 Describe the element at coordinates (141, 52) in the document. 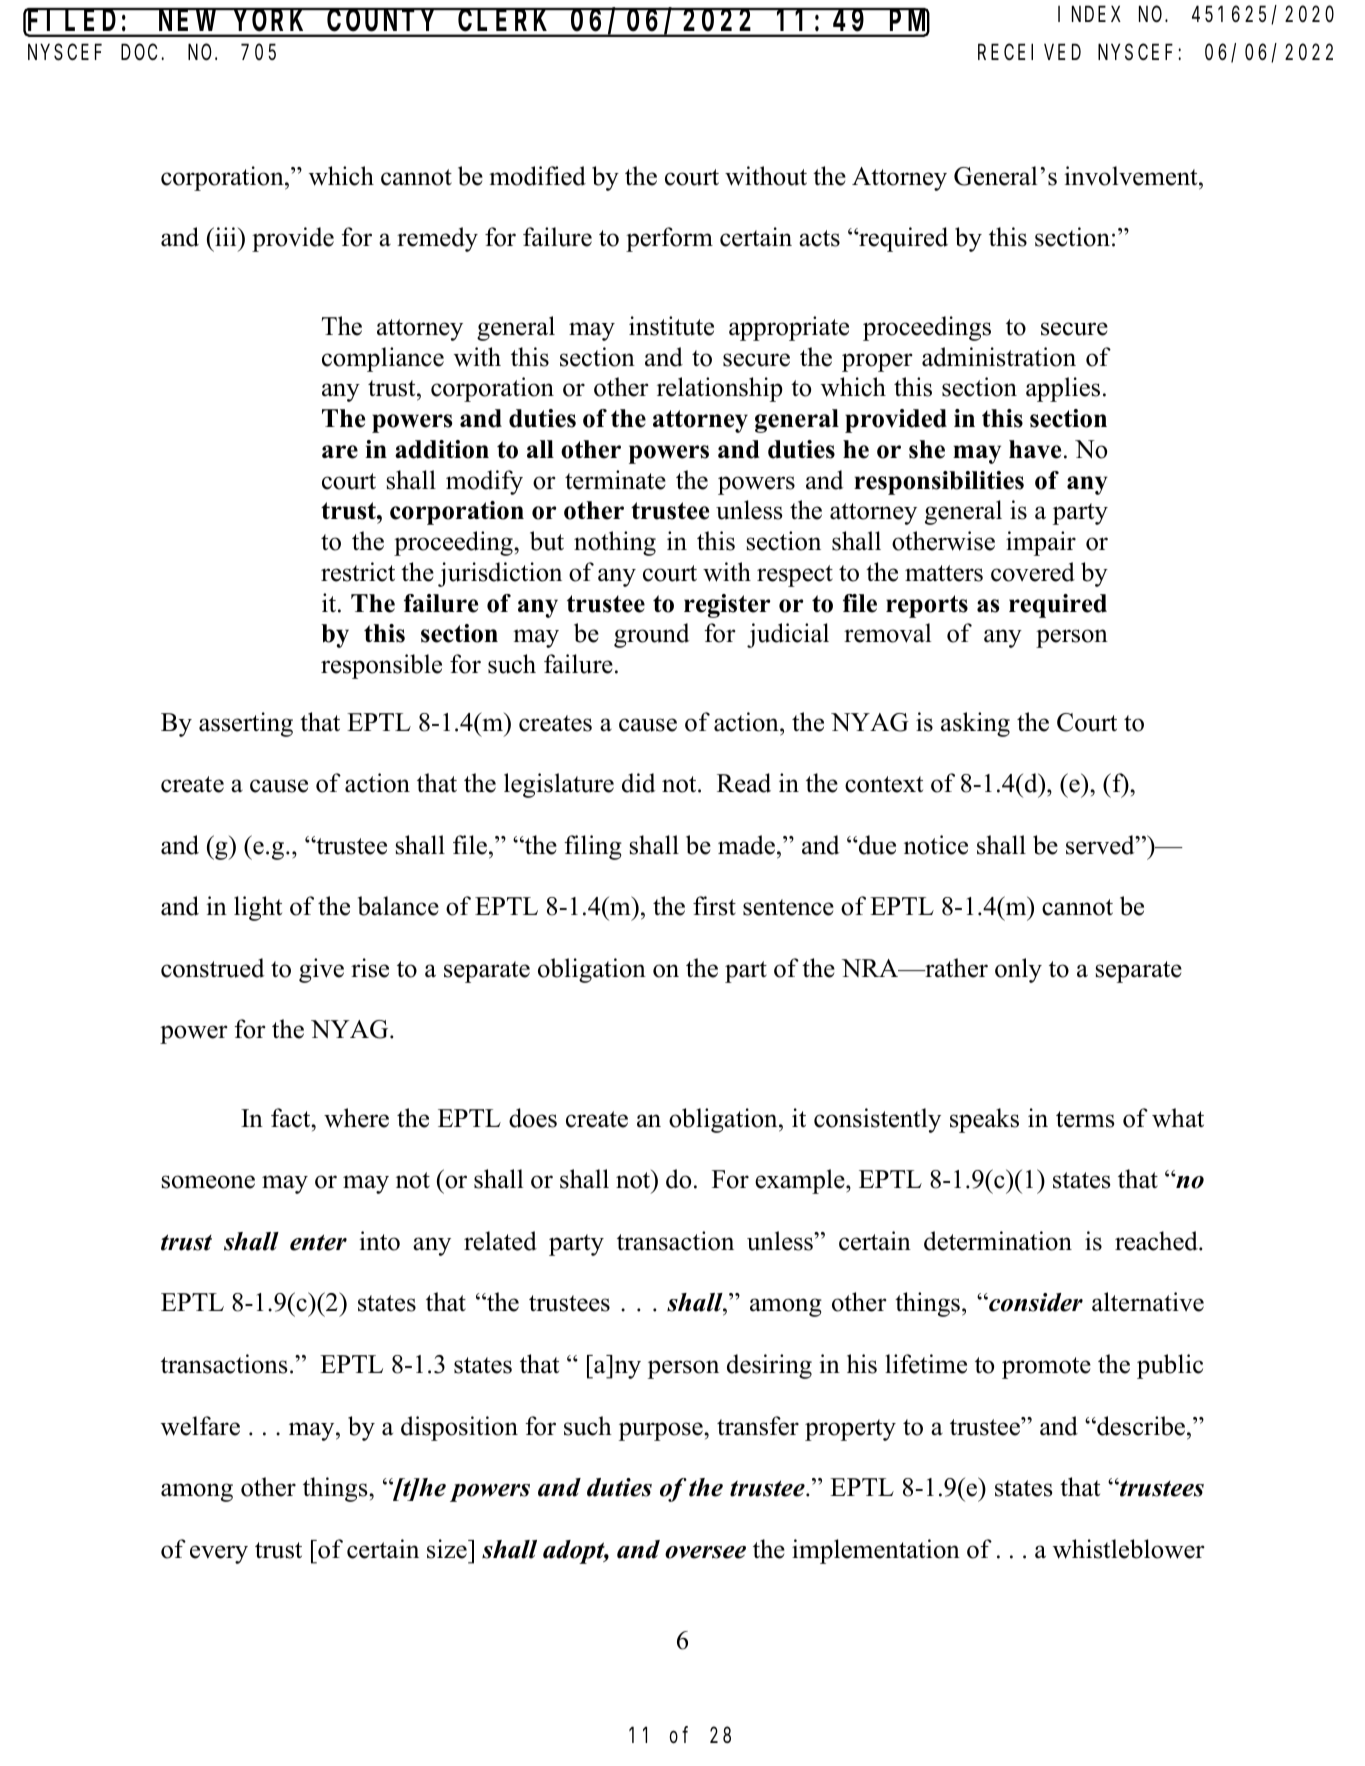

I see `DOC` at that location.
